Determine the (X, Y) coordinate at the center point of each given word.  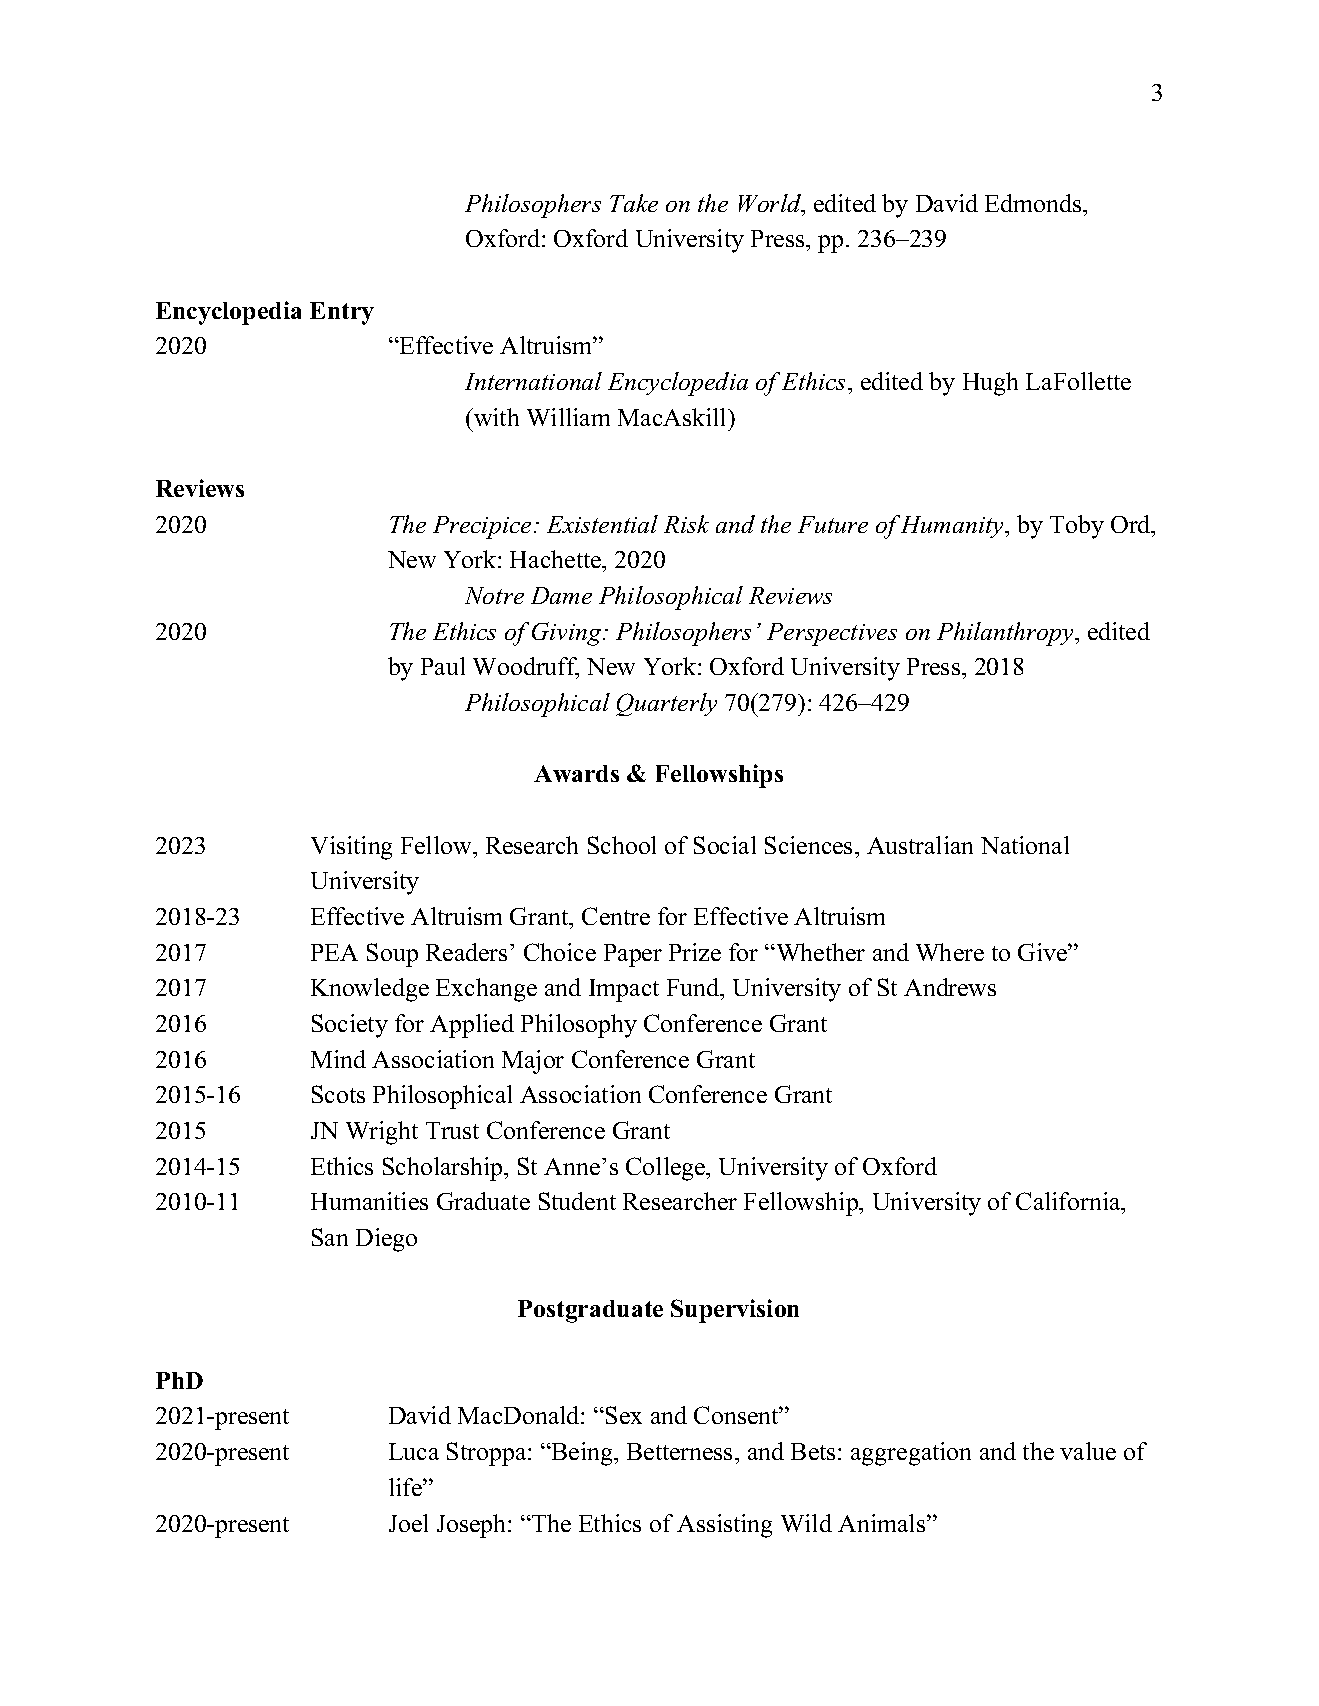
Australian (920, 845)
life (406, 1487)
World (771, 204)
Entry (342, 313)
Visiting (351, 848)
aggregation (911, 1454)
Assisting (724, 1526)
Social (725, 845)
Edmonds (1034, 203)
